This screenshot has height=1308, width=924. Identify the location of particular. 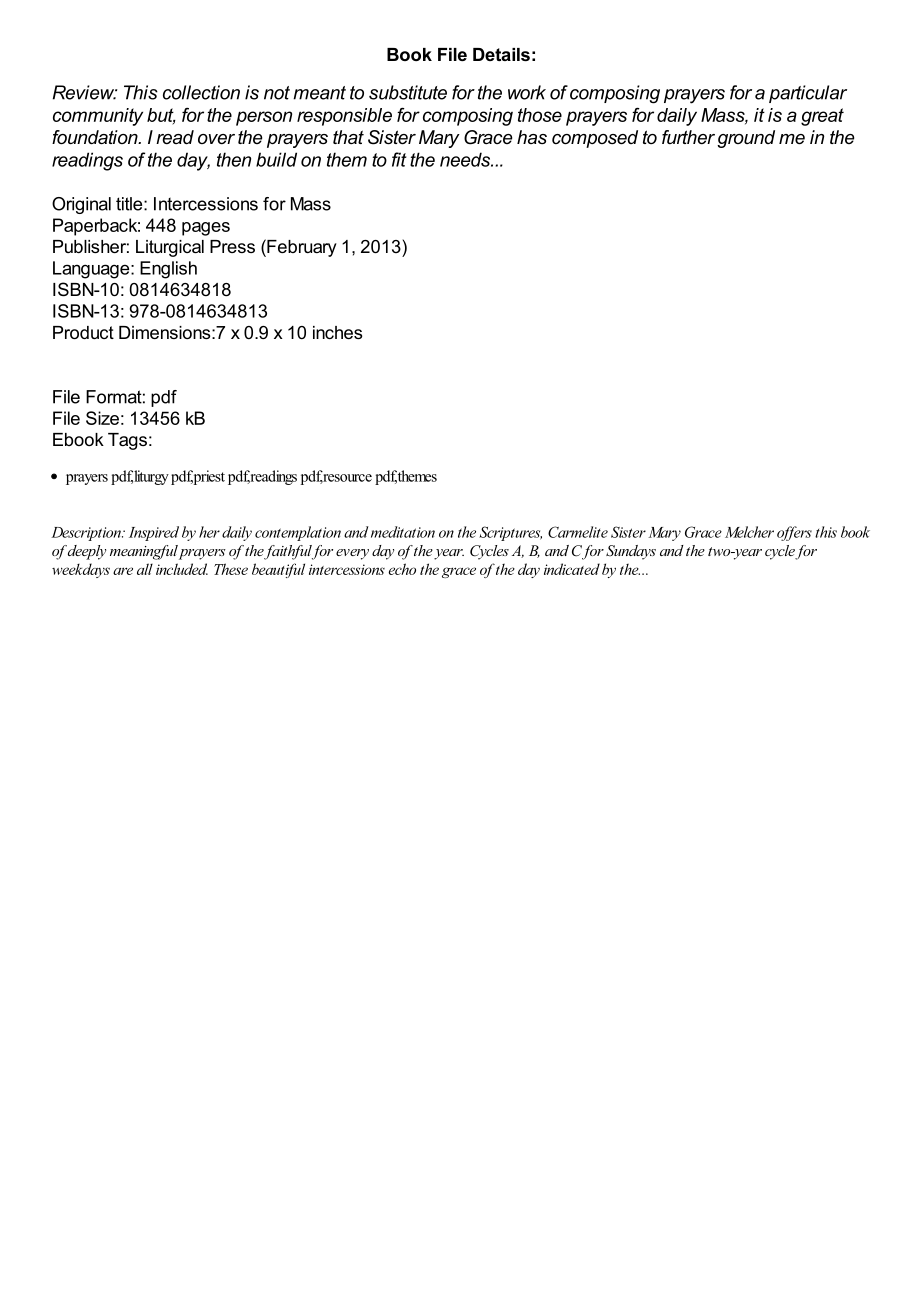
(808, 94).
